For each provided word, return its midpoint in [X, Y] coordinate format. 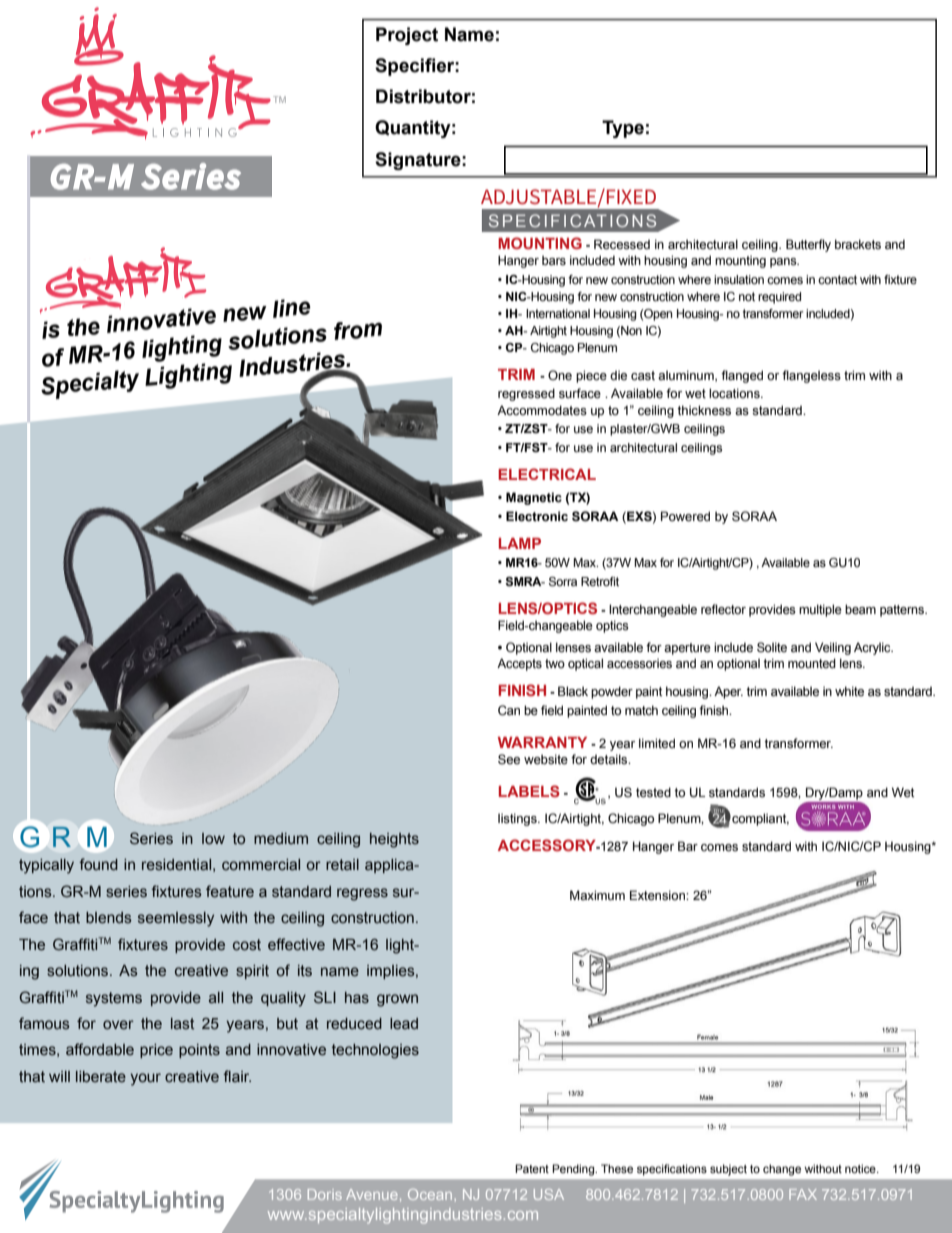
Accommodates [542, 410]
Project [407, 36]
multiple [820, 610]
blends [109, 918]
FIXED [630, 196]
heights [394, 840]
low [213, 838]
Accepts [519, 664]
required [779, 298]
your [145, 1079]
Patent [532, 1168]
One [560, 375]
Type [623, 129]
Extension [658, 895]
